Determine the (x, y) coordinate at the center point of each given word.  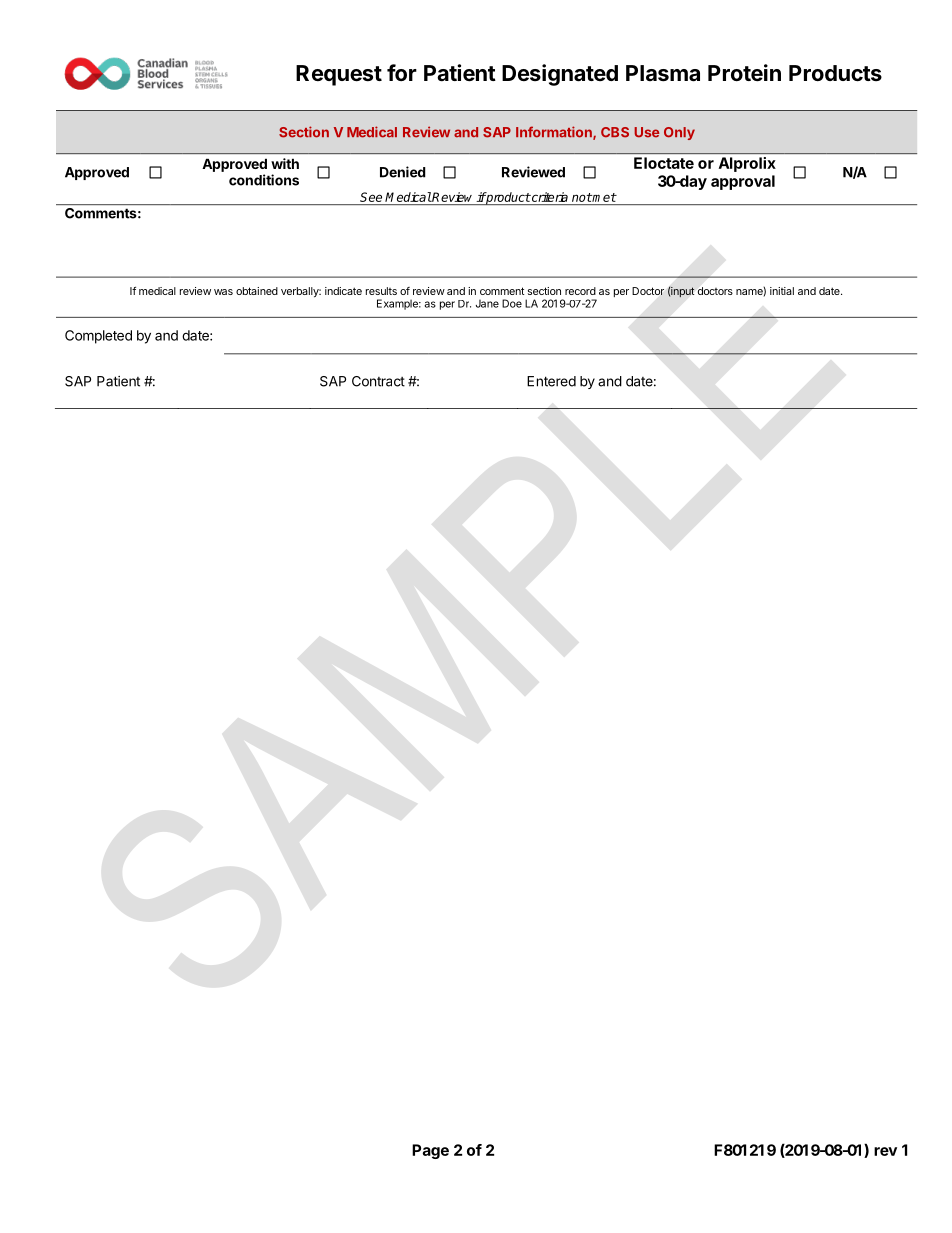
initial (782, 291)
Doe (512, 303)
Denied (403, 172)
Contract (378, 381)
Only (679, 133)
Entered (551, 381)
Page (430, 1151)
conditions (264, 180)
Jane (487, 303)
